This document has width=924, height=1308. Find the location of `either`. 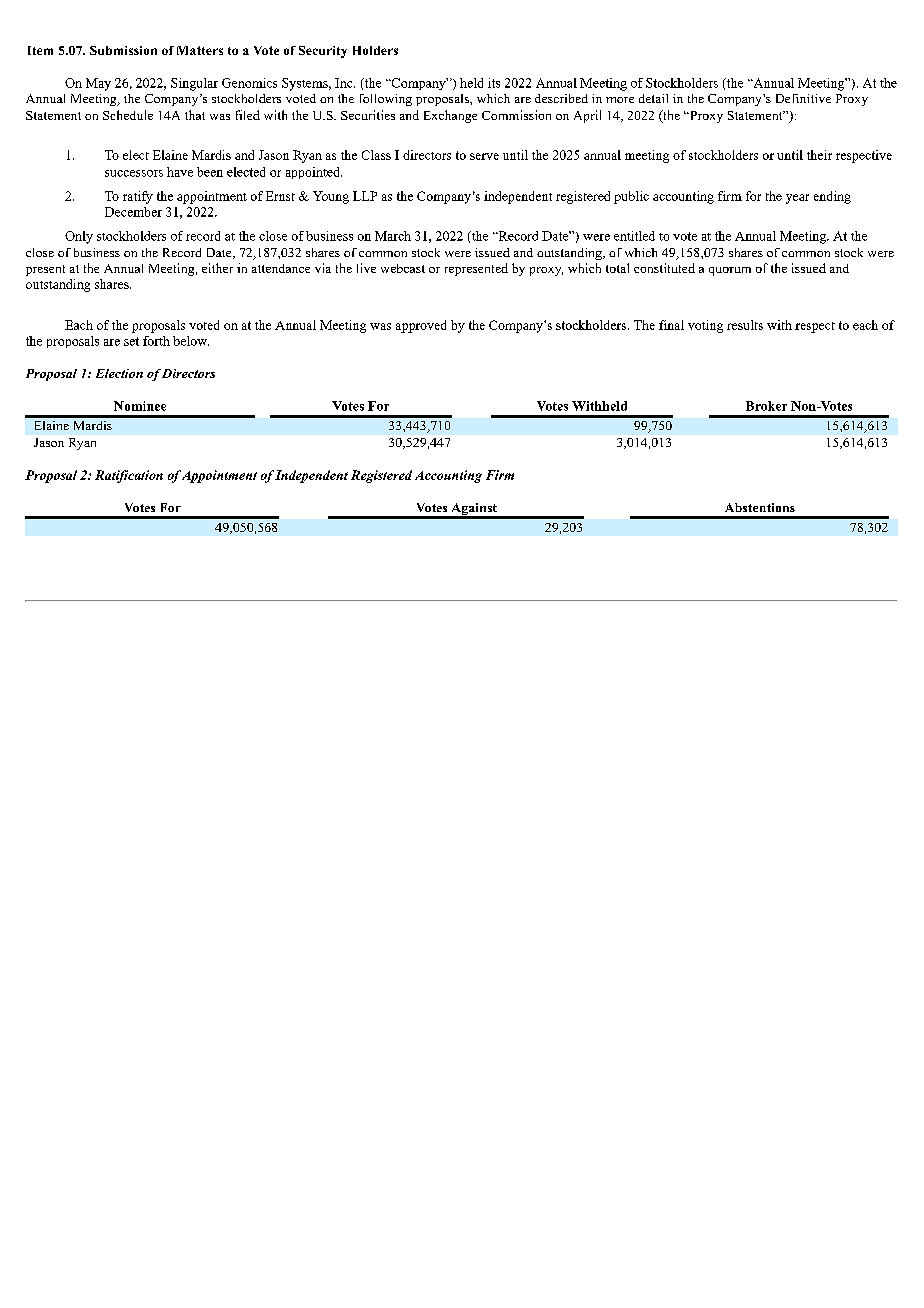

either is located at coordinates (217, 268).
